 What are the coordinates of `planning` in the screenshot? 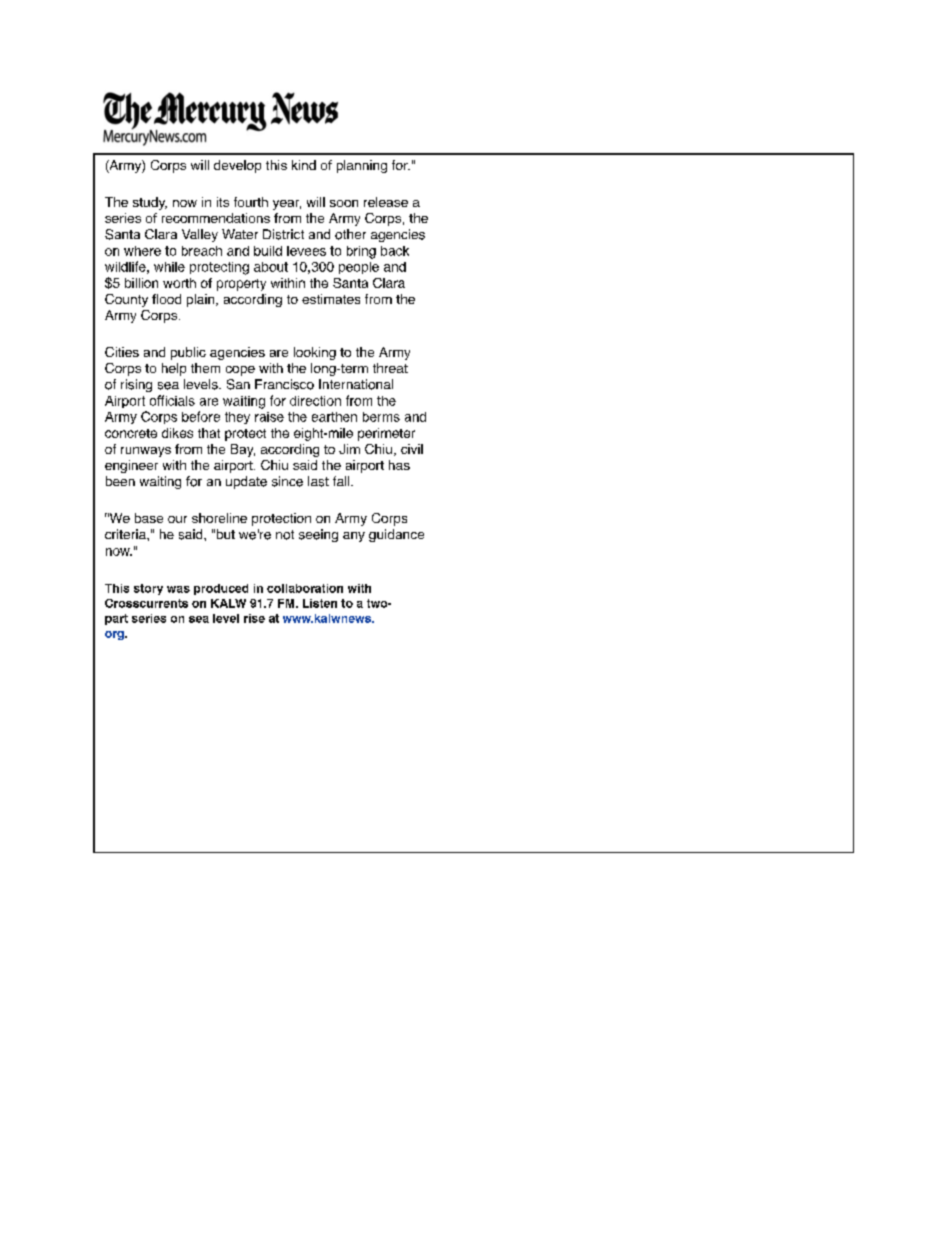 It's located at (362, 166).
